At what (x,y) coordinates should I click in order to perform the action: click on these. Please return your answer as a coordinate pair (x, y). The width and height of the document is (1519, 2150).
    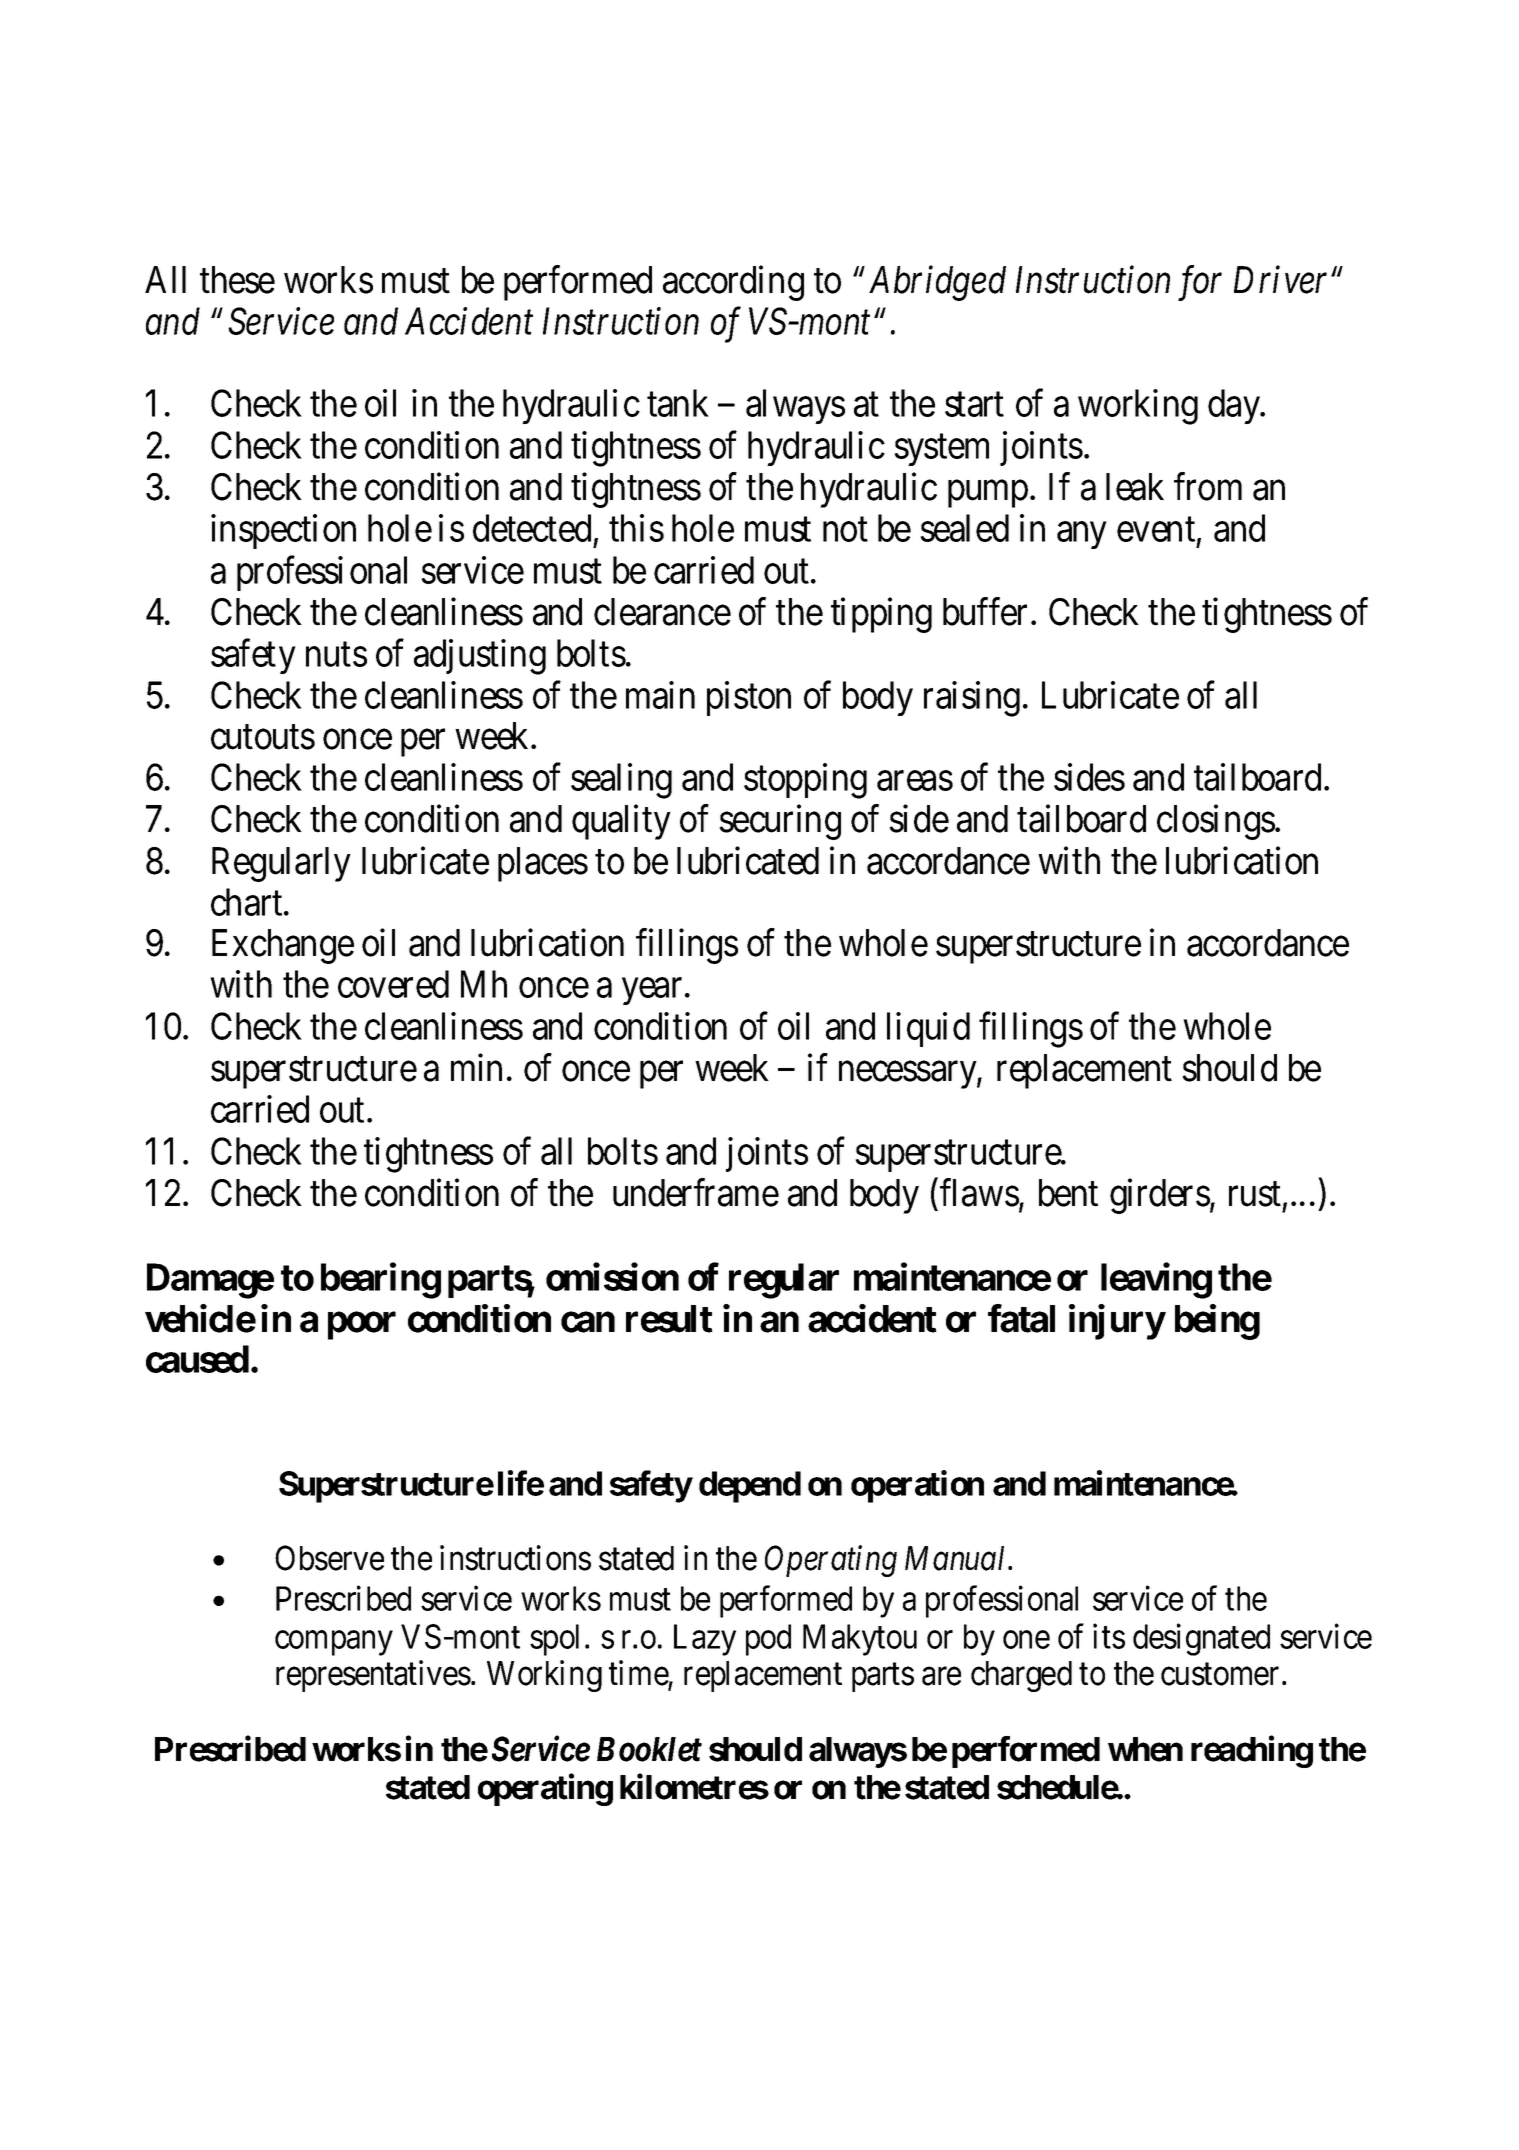
    Looking at the image, I should click on (237, 280).
